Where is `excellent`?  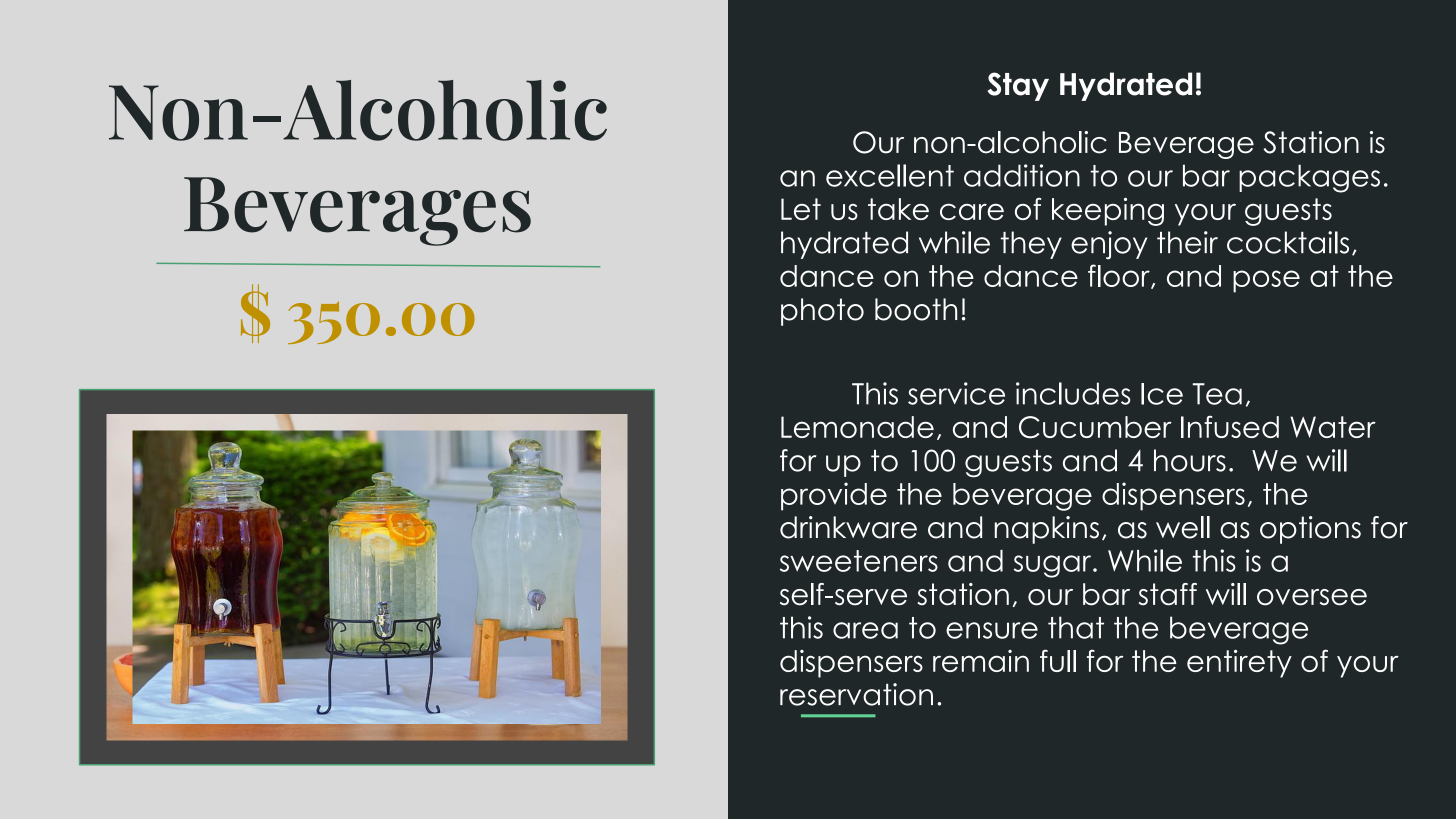
excellent is located at coordinates (890, 175).
